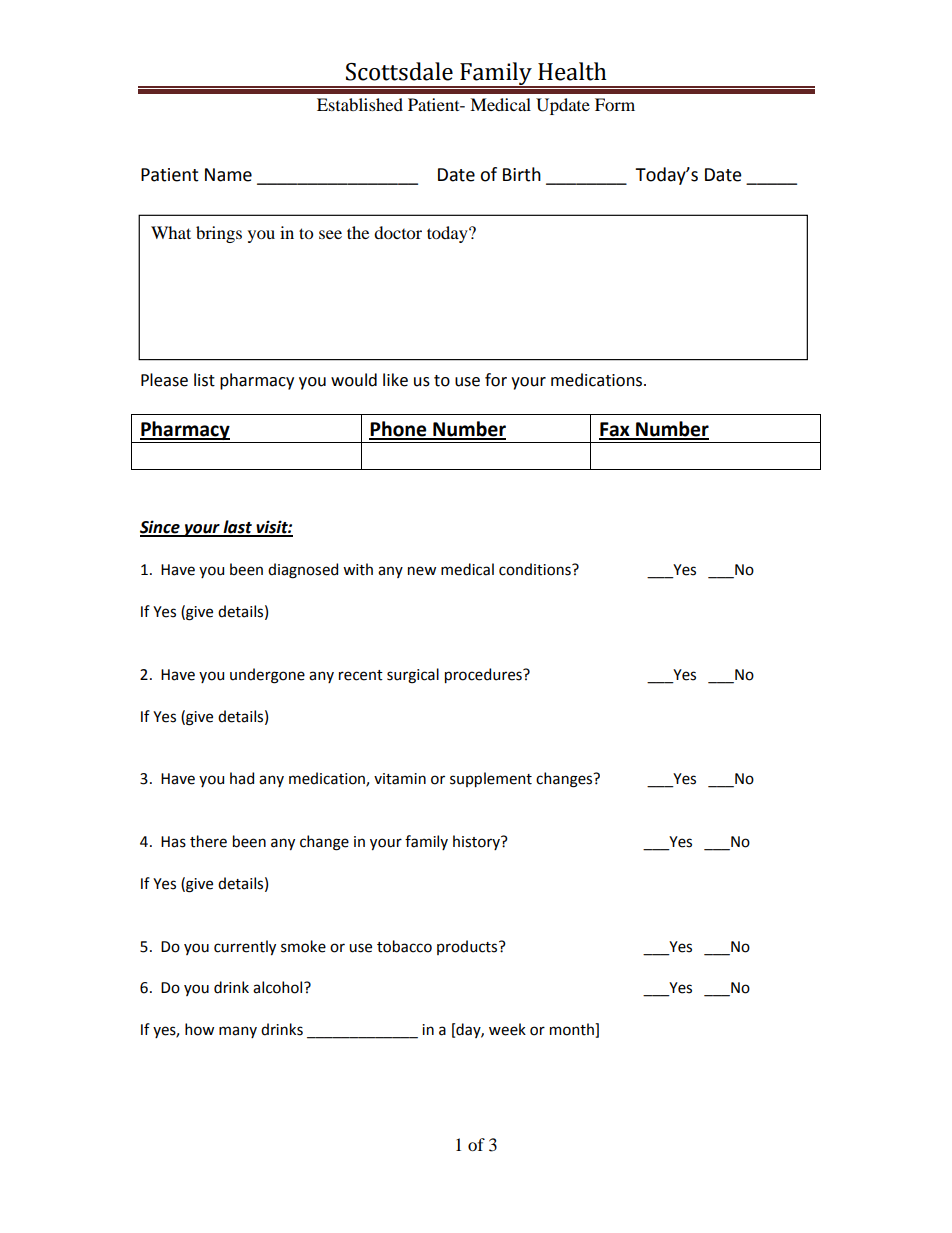  What do you see at coordinates (237, 528) in the screenshot?
I see `last` at bounding box center [237, 528].
